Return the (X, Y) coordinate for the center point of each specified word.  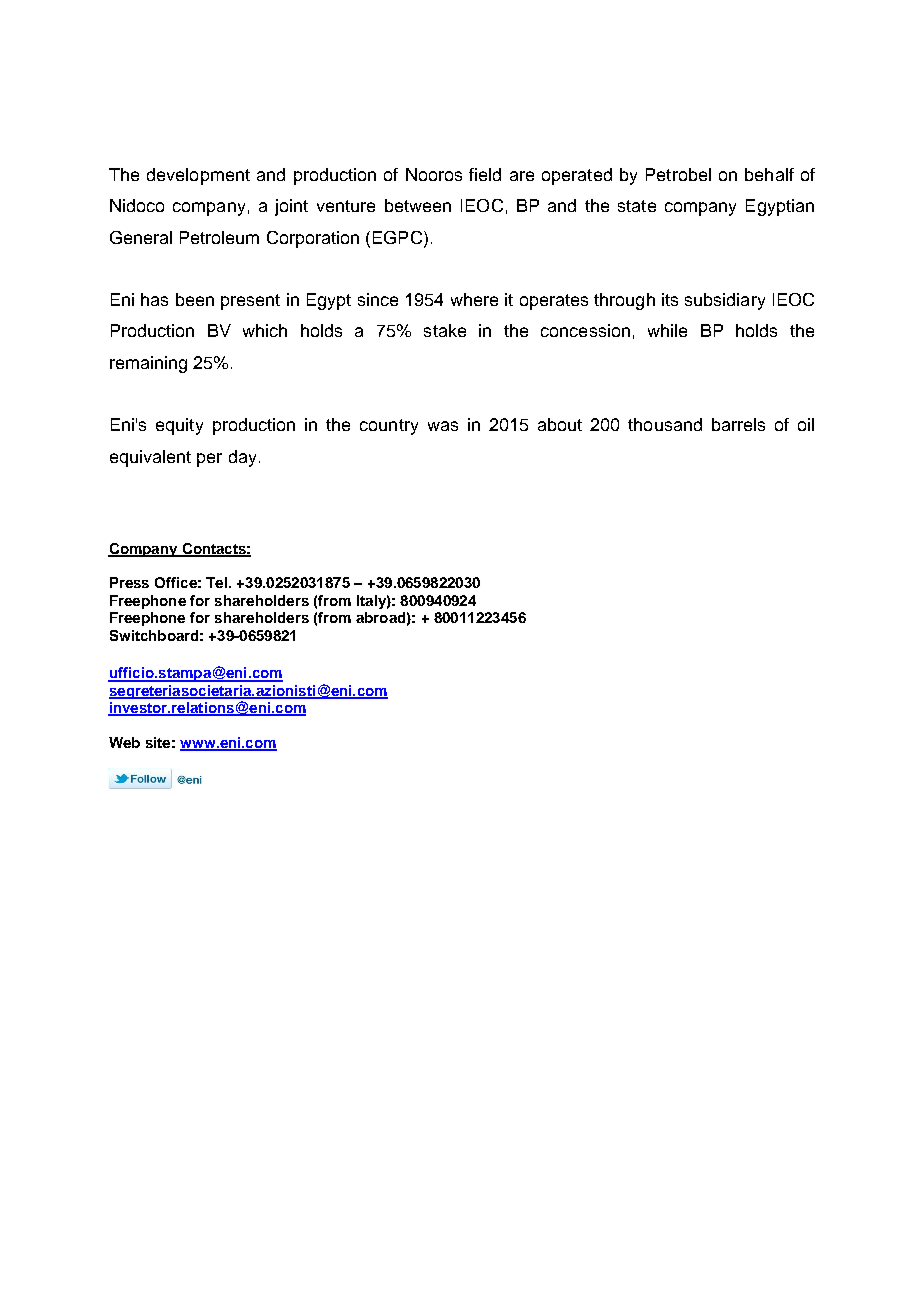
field (485, 174)
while (667, 330)
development (198, 176)
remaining (148, 364)
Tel (216, 582)
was (443, 426)
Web (124, 742)
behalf (769, 174)
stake (445, 330)
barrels (738, 424)
